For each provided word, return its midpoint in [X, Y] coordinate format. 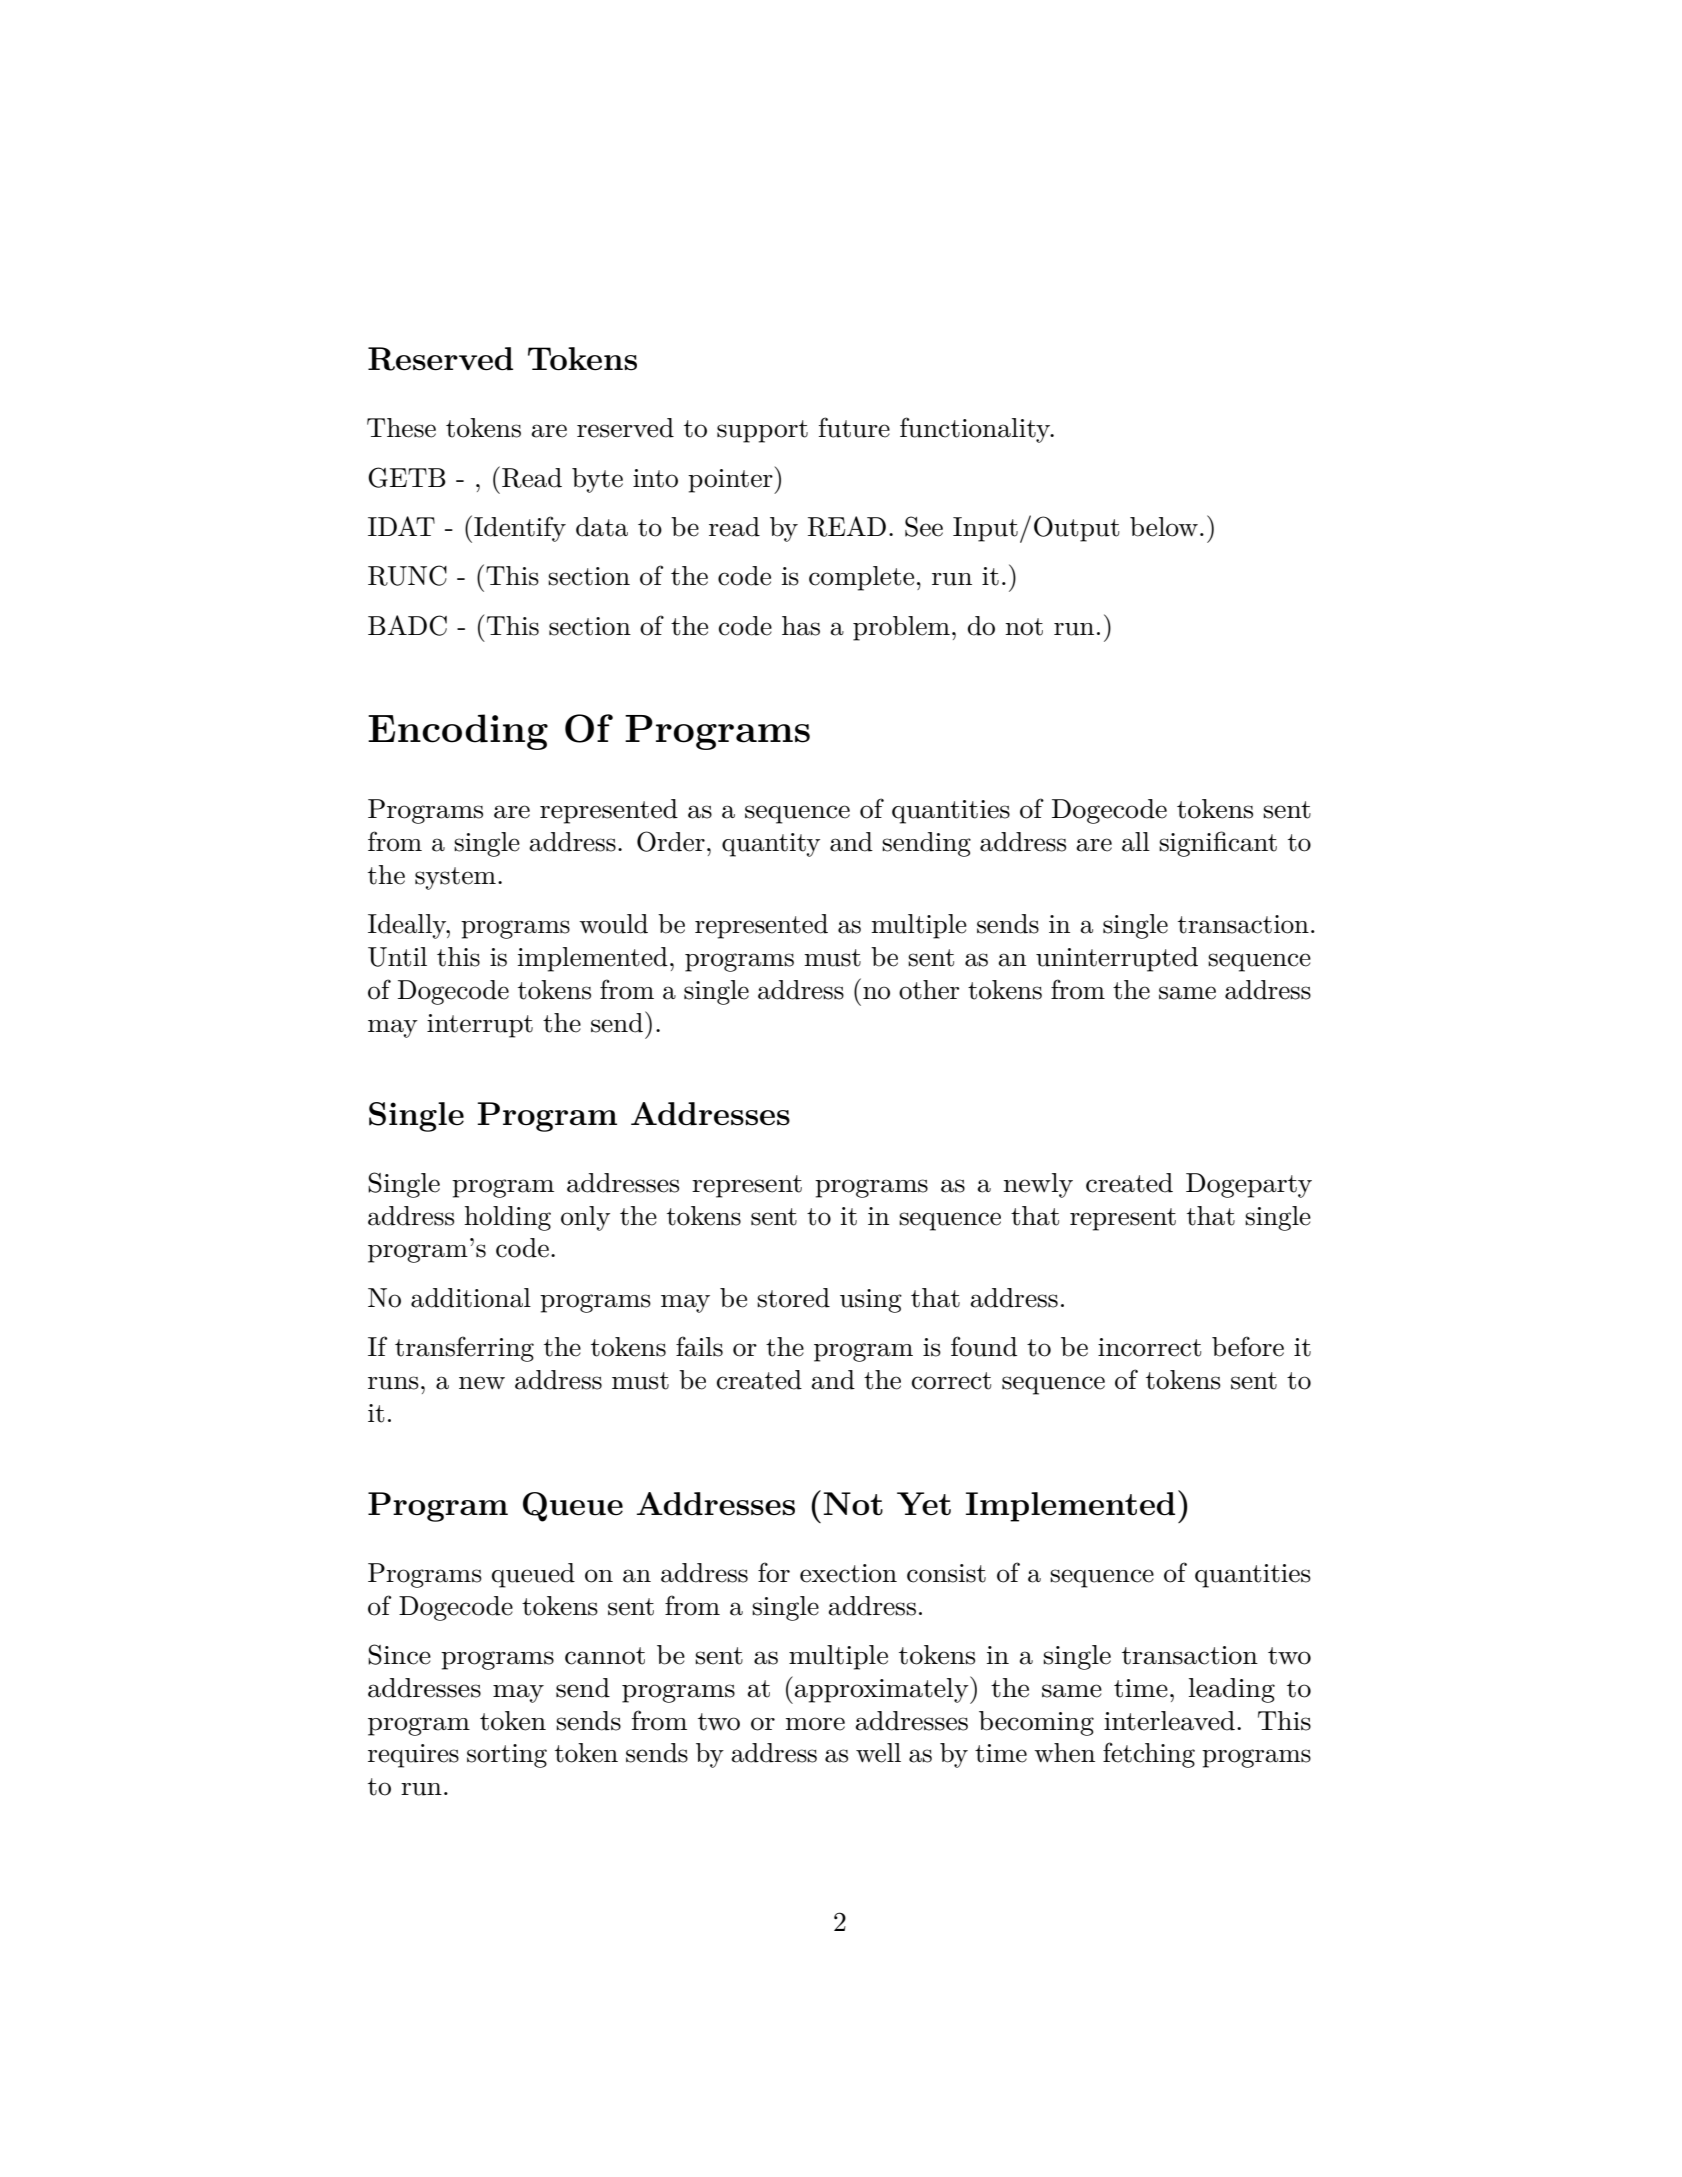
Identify [520, 529]
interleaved [1169, 1721]
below [1164, 527]
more [815, 1724]
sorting [507, 1756]
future [854, 427]
